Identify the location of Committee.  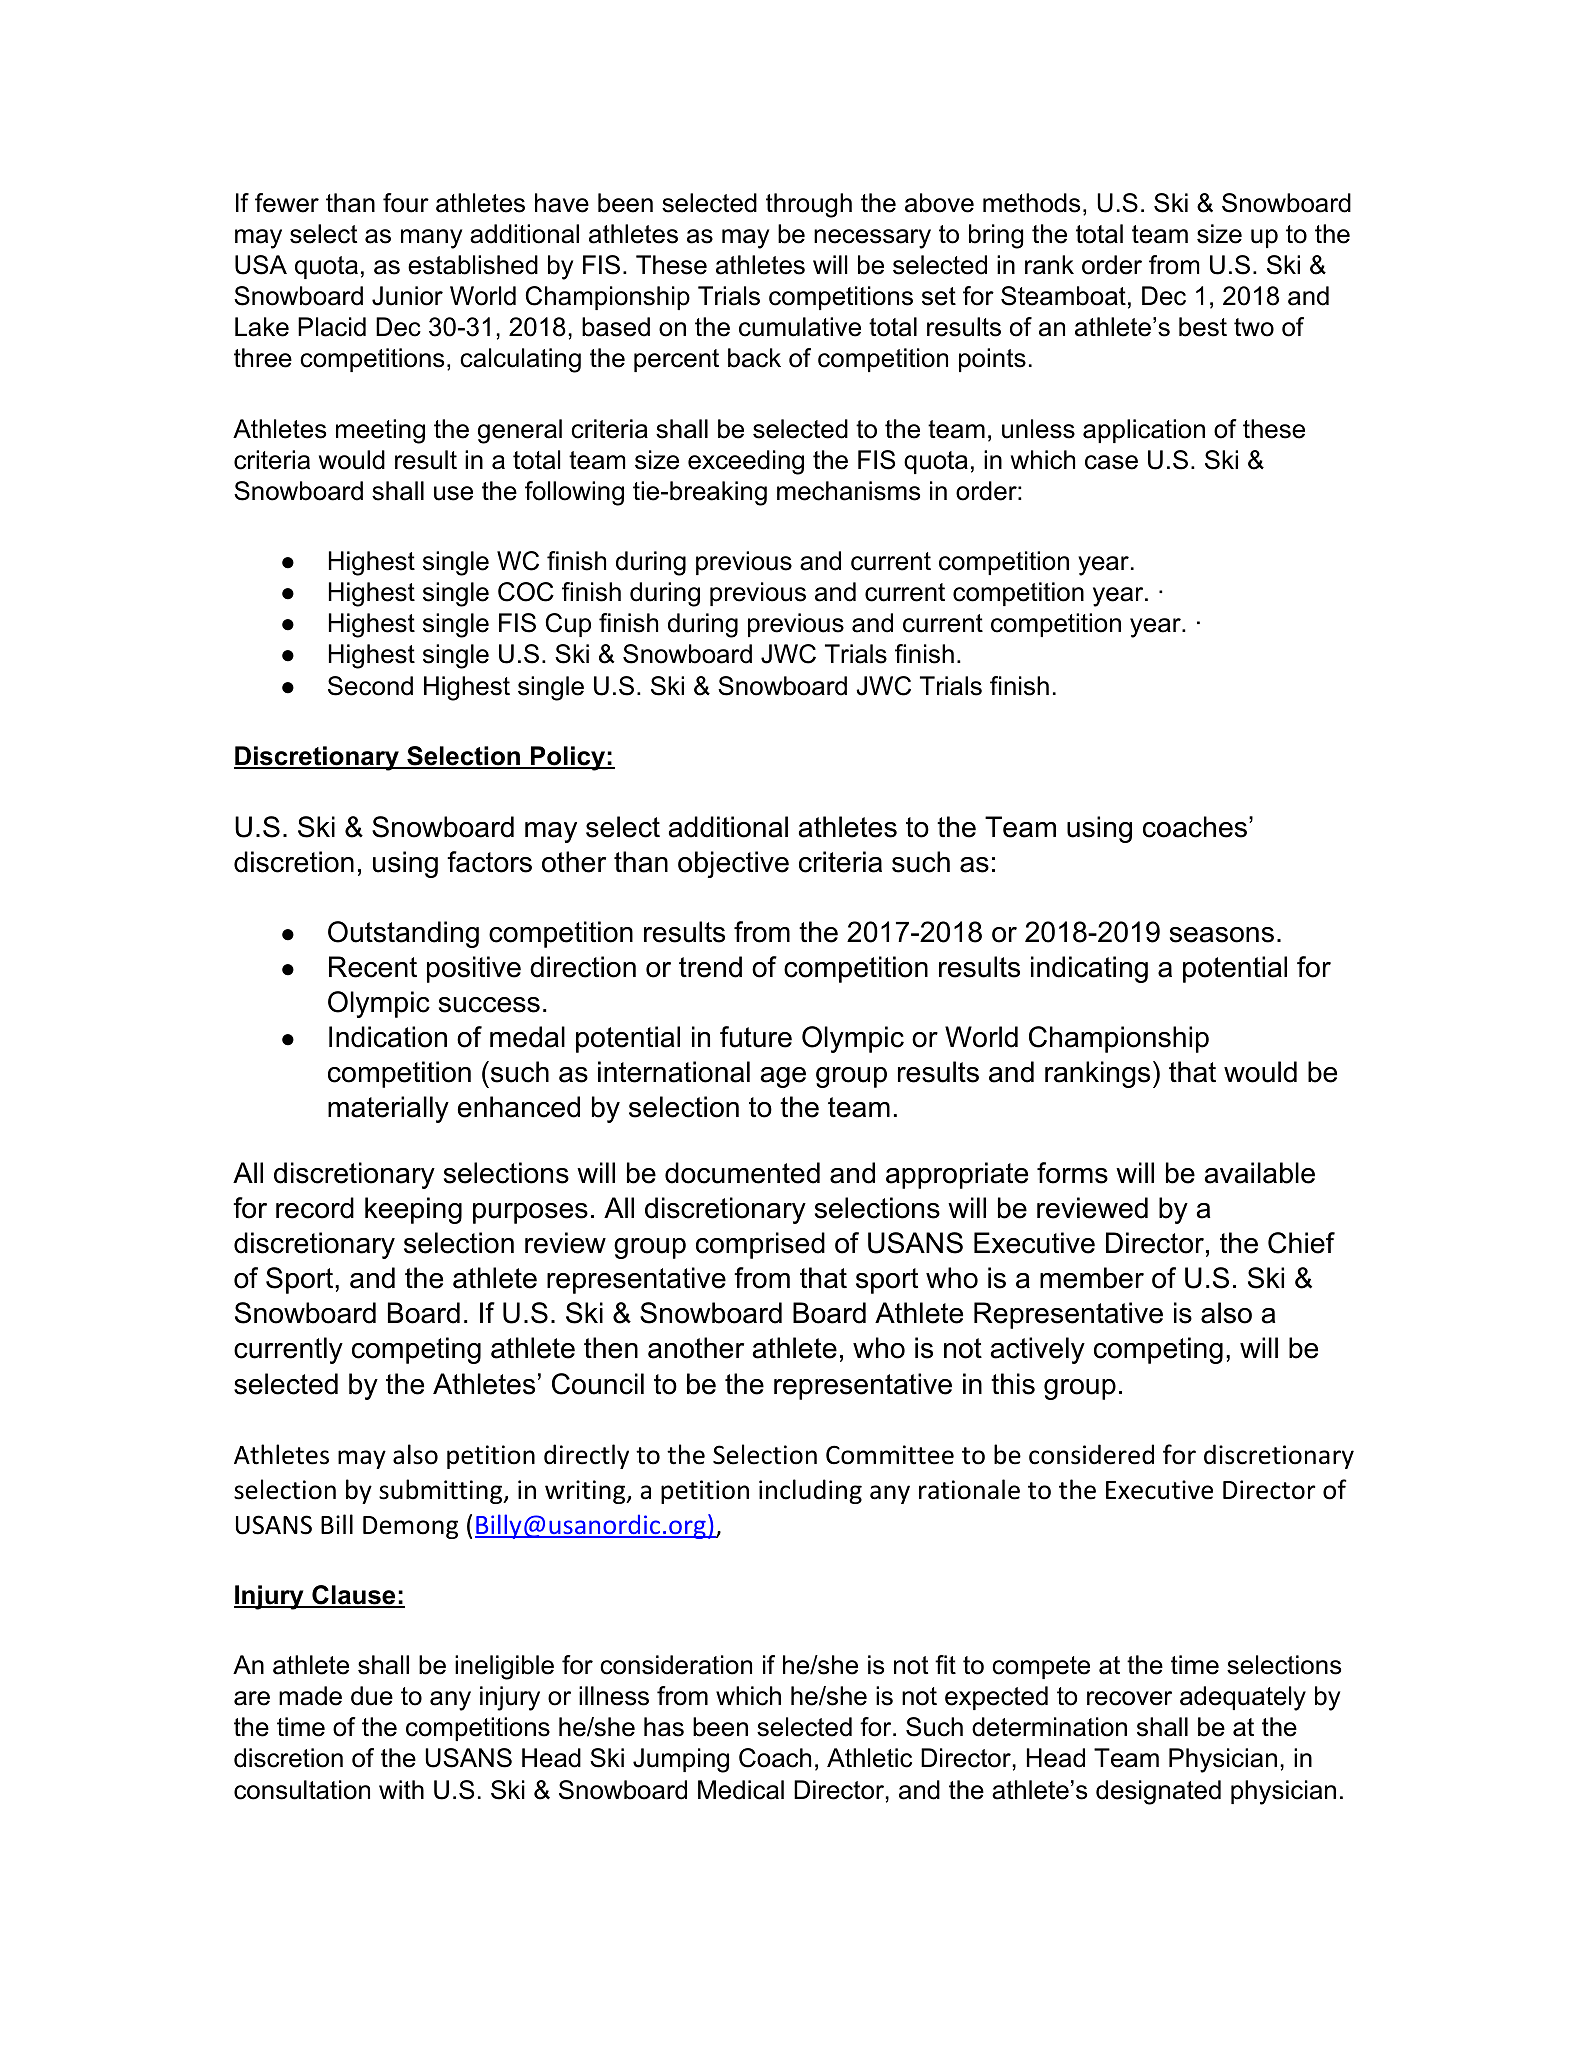
(890, 1455).
